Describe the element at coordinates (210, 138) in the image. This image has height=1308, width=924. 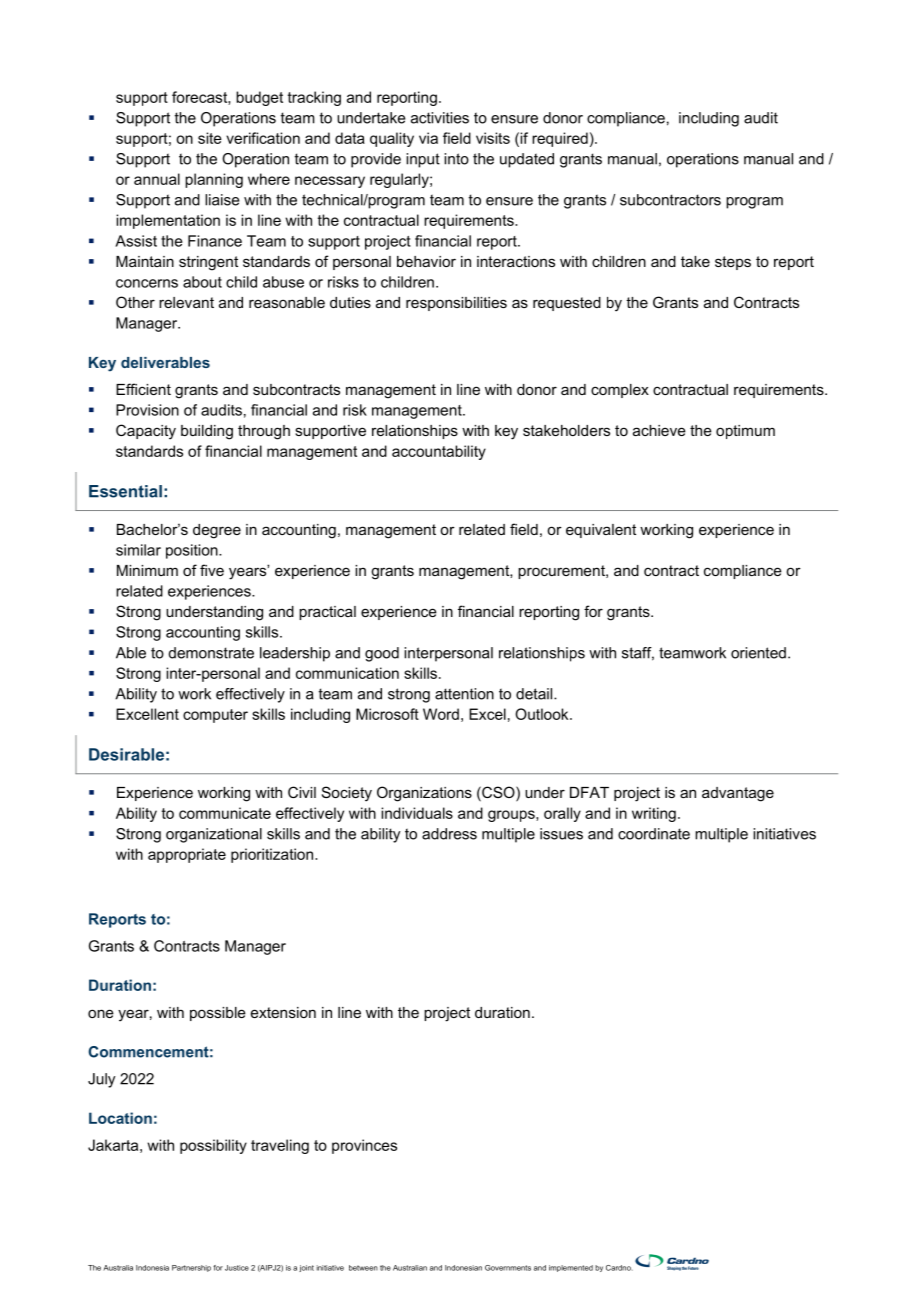
I see `site` at that location.
